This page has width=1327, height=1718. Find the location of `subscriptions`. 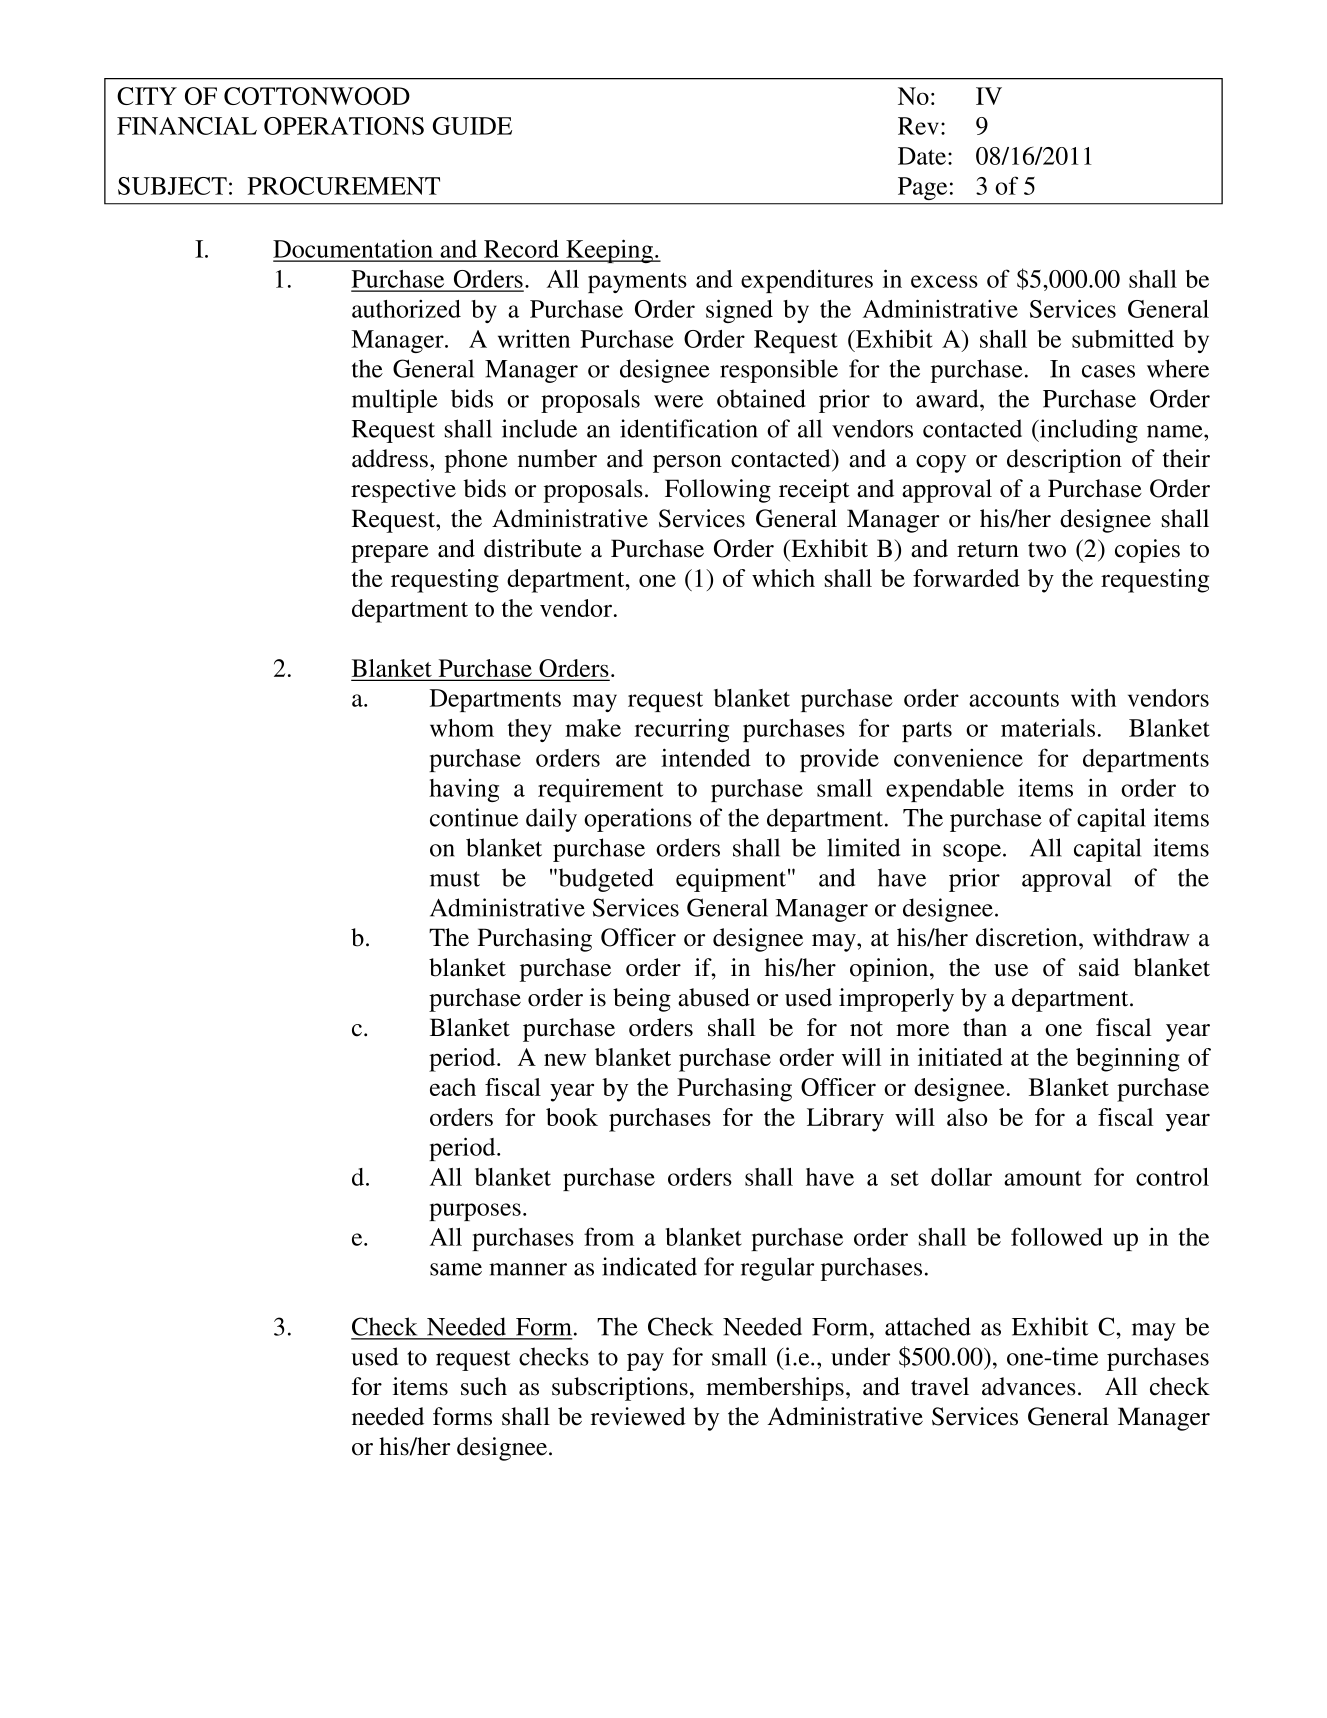

subscriptions is located at coordinates (620, 1389).
